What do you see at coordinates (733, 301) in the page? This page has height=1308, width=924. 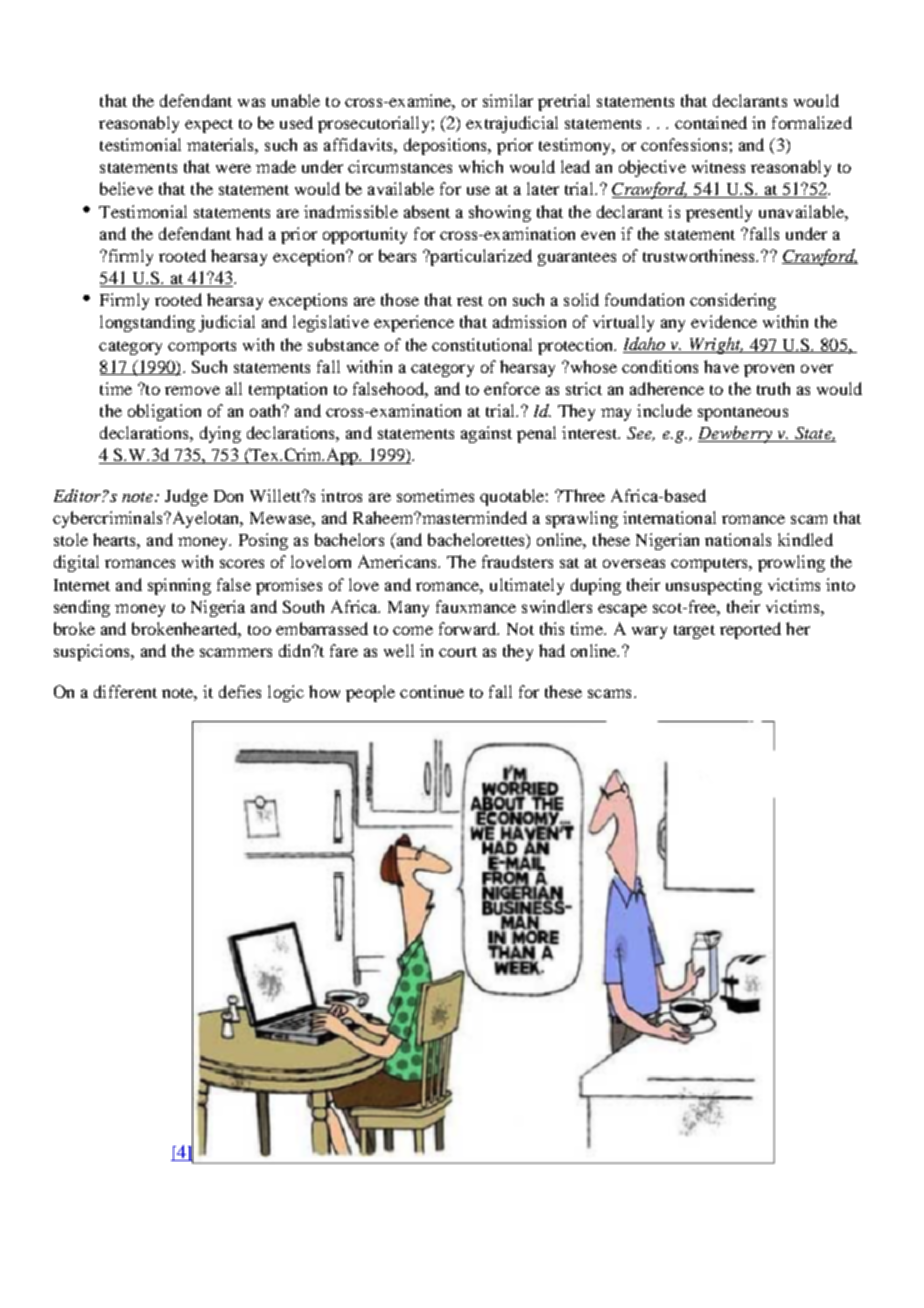 I see `considering` at bounding box center [733, 301].
